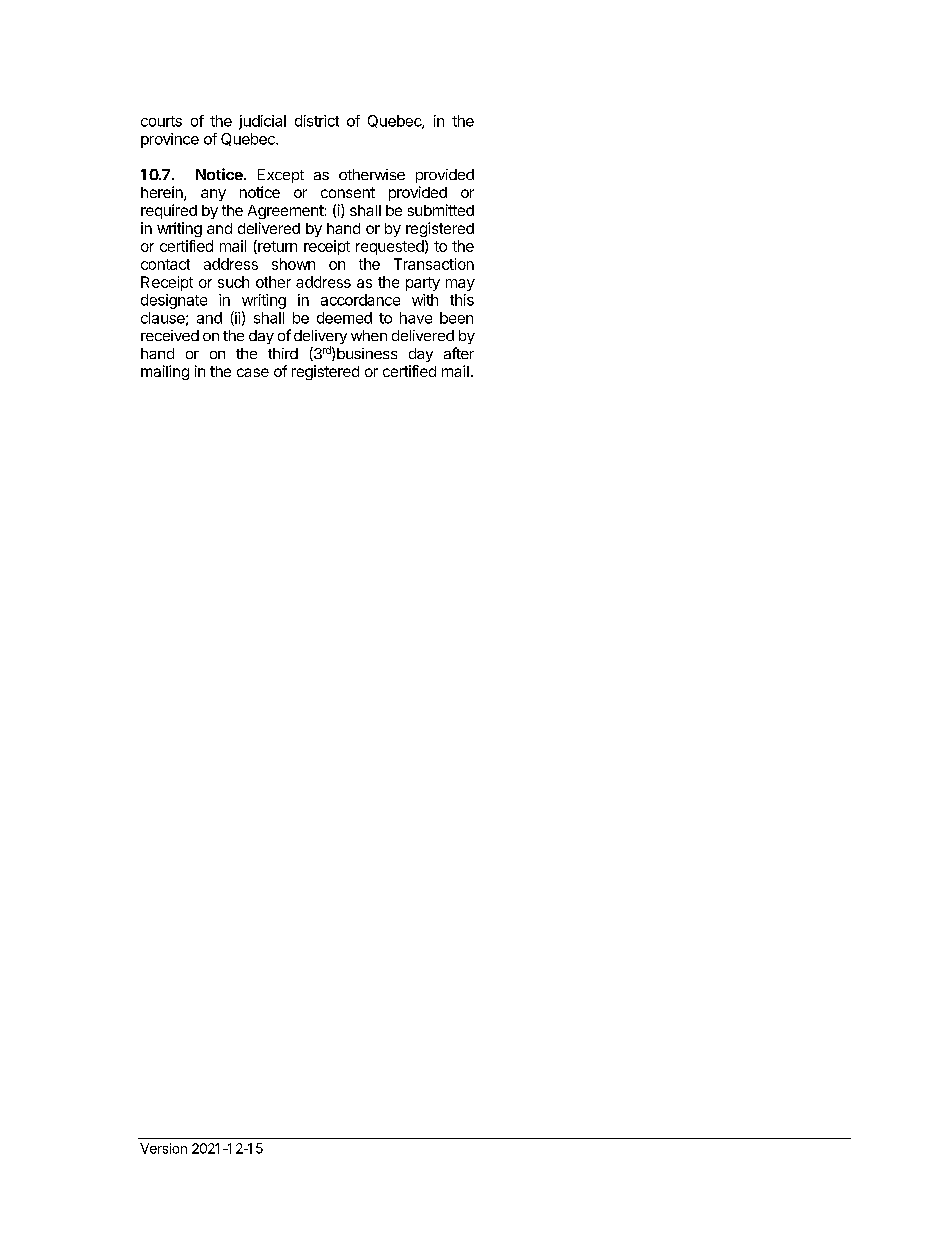 The image size is (952, 1233). I want to click on Version, so click(163, 1148).
